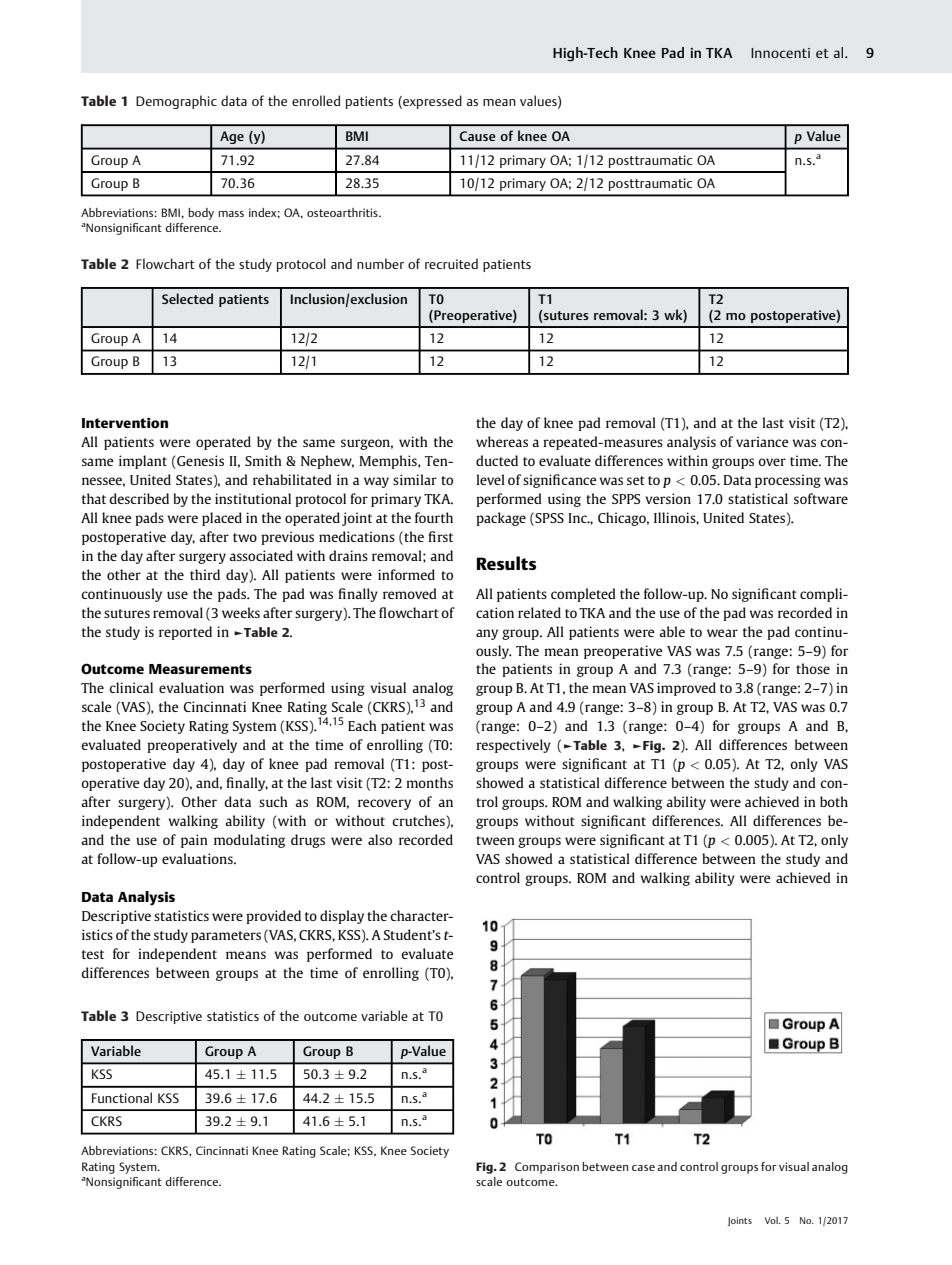 The image size is (952, 1265). Describe the element at coordinates (477, 136) in the page. I see `Cause` at that location.
